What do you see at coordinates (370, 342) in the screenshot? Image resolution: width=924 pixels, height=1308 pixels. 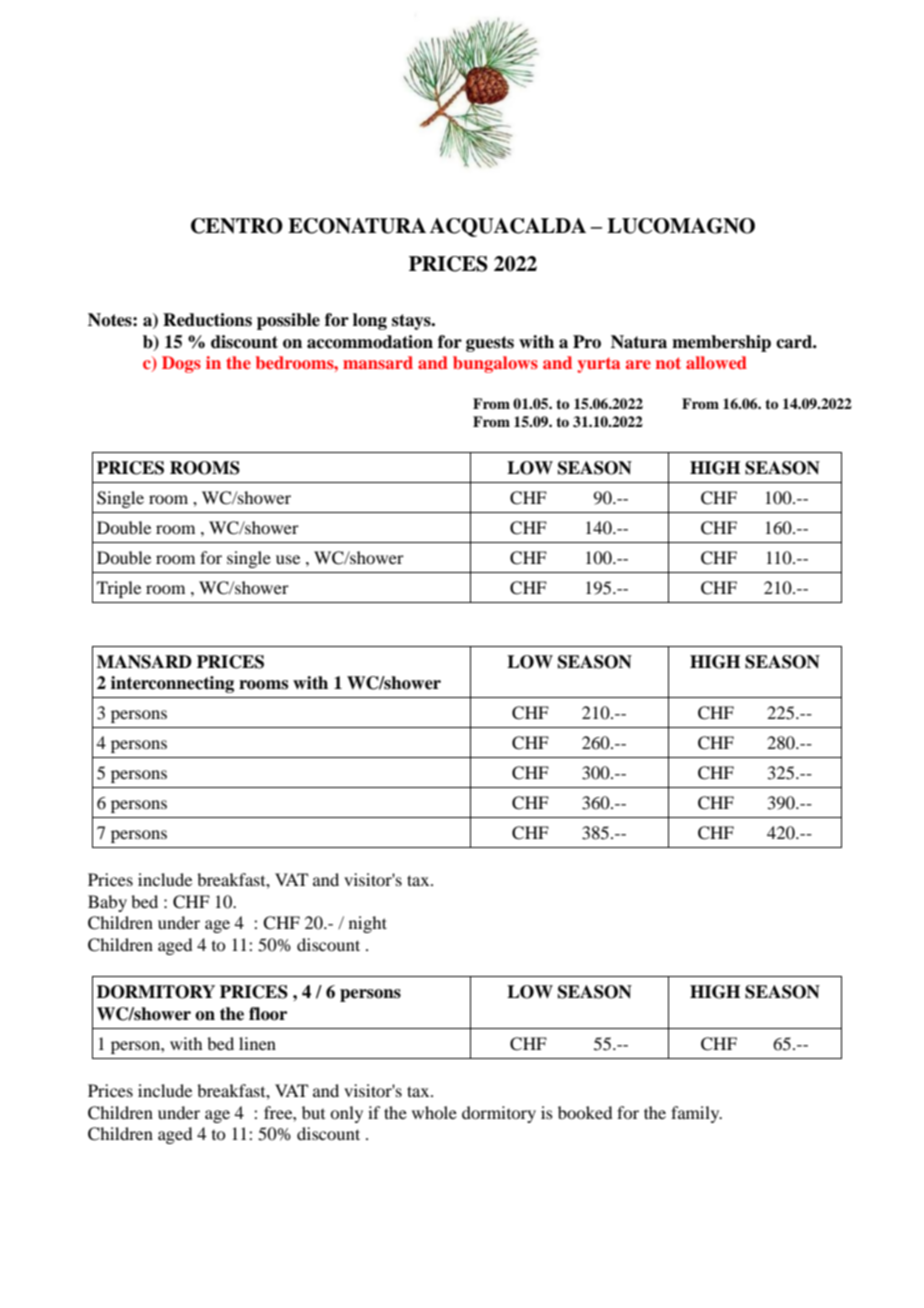 I see `accommodation` at bounding box center [370, 342].
